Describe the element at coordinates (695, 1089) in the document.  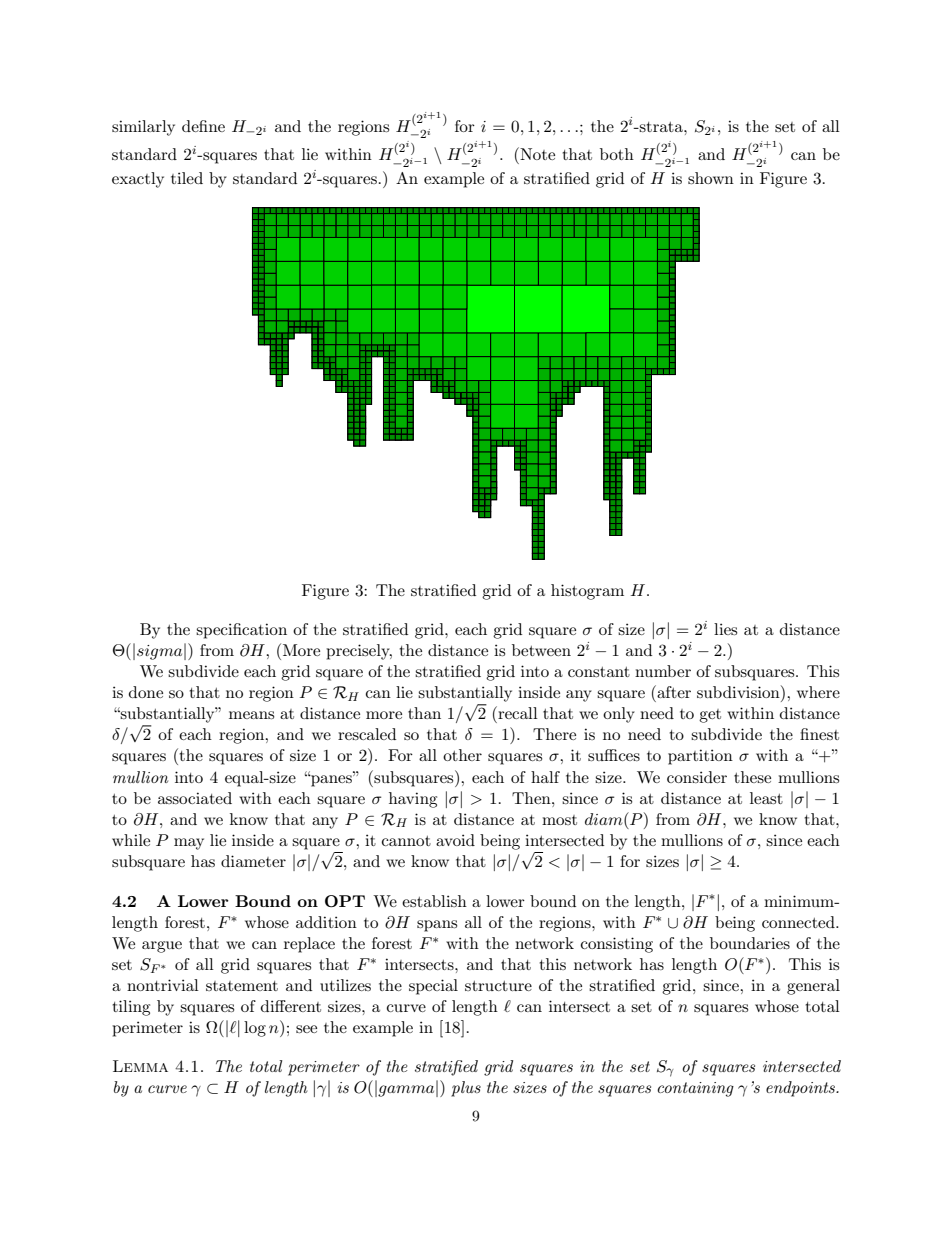
I see `containing` at that location.
